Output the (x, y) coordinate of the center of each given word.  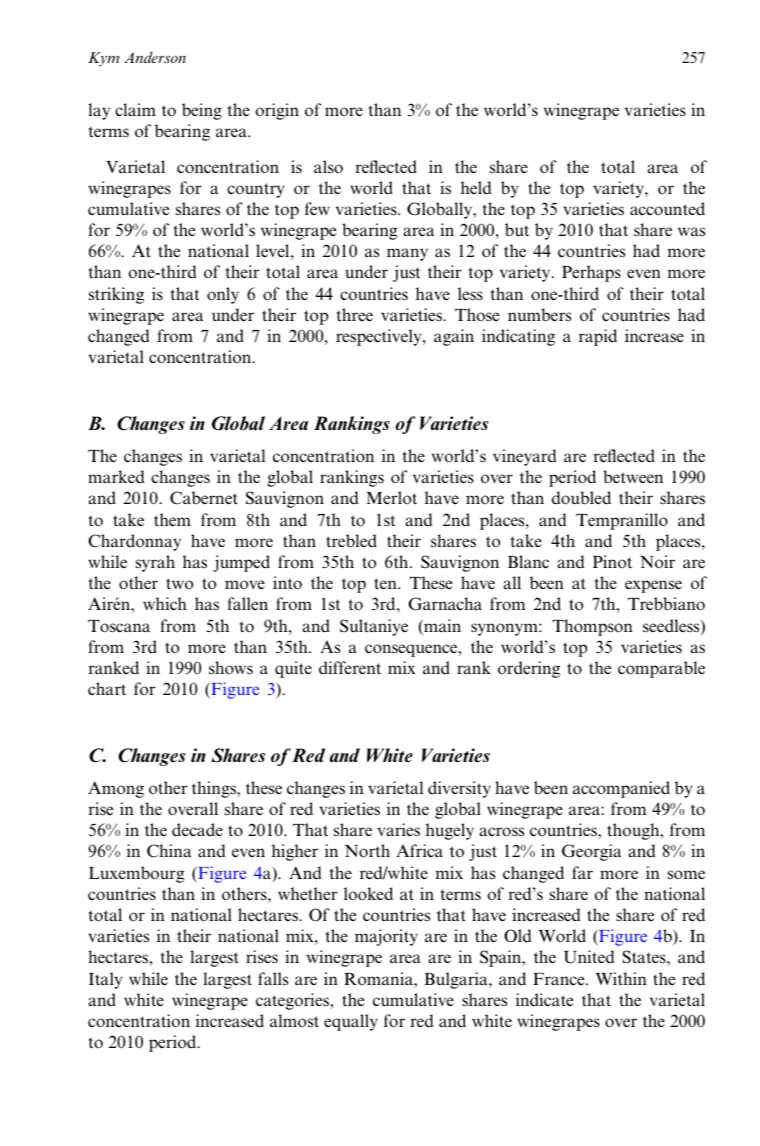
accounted (667, 209)
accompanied (621, 789)
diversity (459, 789)
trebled (351, 541)
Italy (105, 980)
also (328, 167)
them (172, 519)
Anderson (155, 57)
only (223, 295)
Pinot (612, 561)
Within (621, 978)
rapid (598, 337)
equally (351, 1022)
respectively (380, 337)
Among (116, 789)
